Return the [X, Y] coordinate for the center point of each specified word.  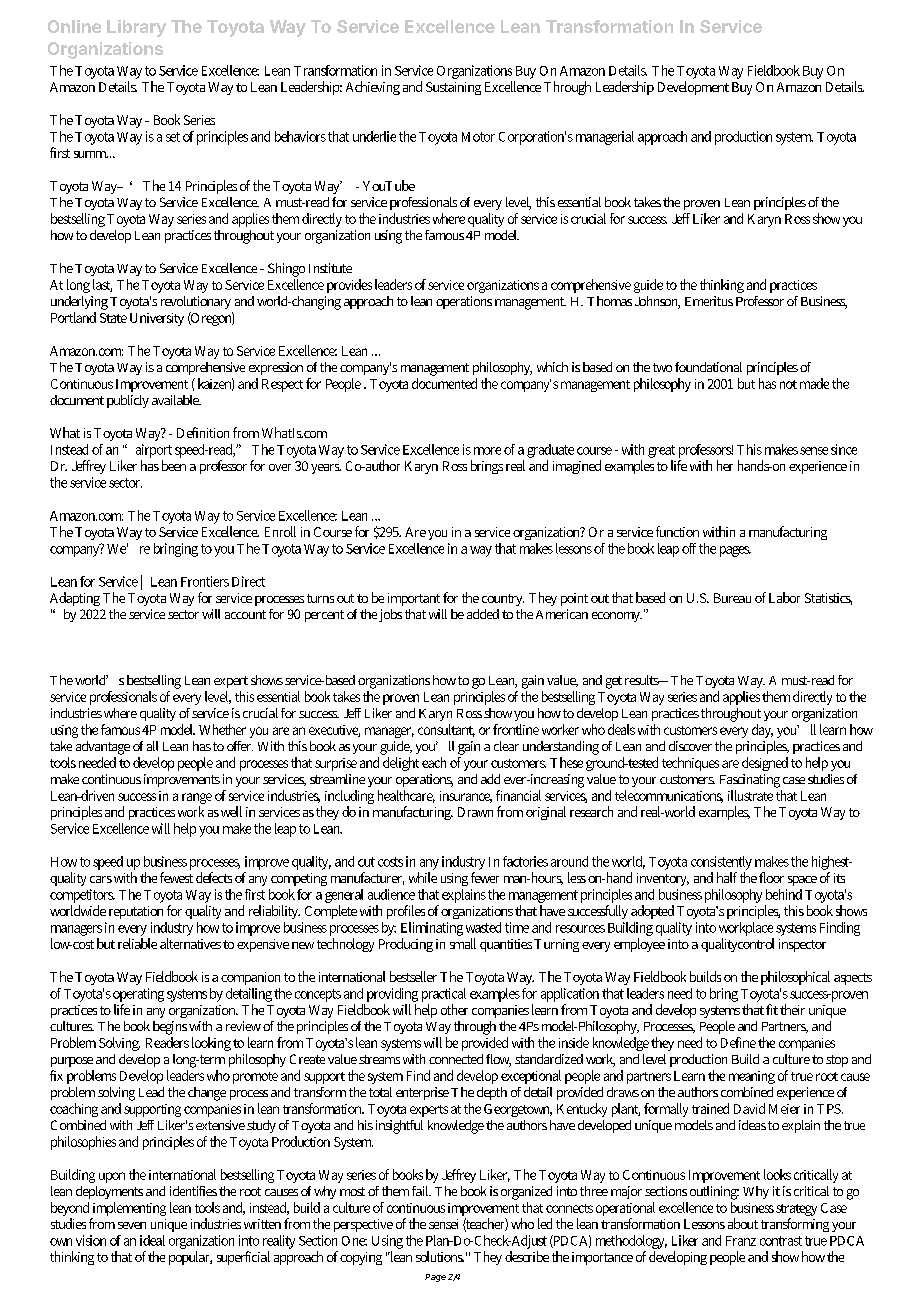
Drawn [475, 812]
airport [154, 451]
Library [136, 28]
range [197, 800]
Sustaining [453, 88]
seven [132, 1225]
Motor [478, 137]
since [844, 449]
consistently [721, 864]
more [487, 451]
